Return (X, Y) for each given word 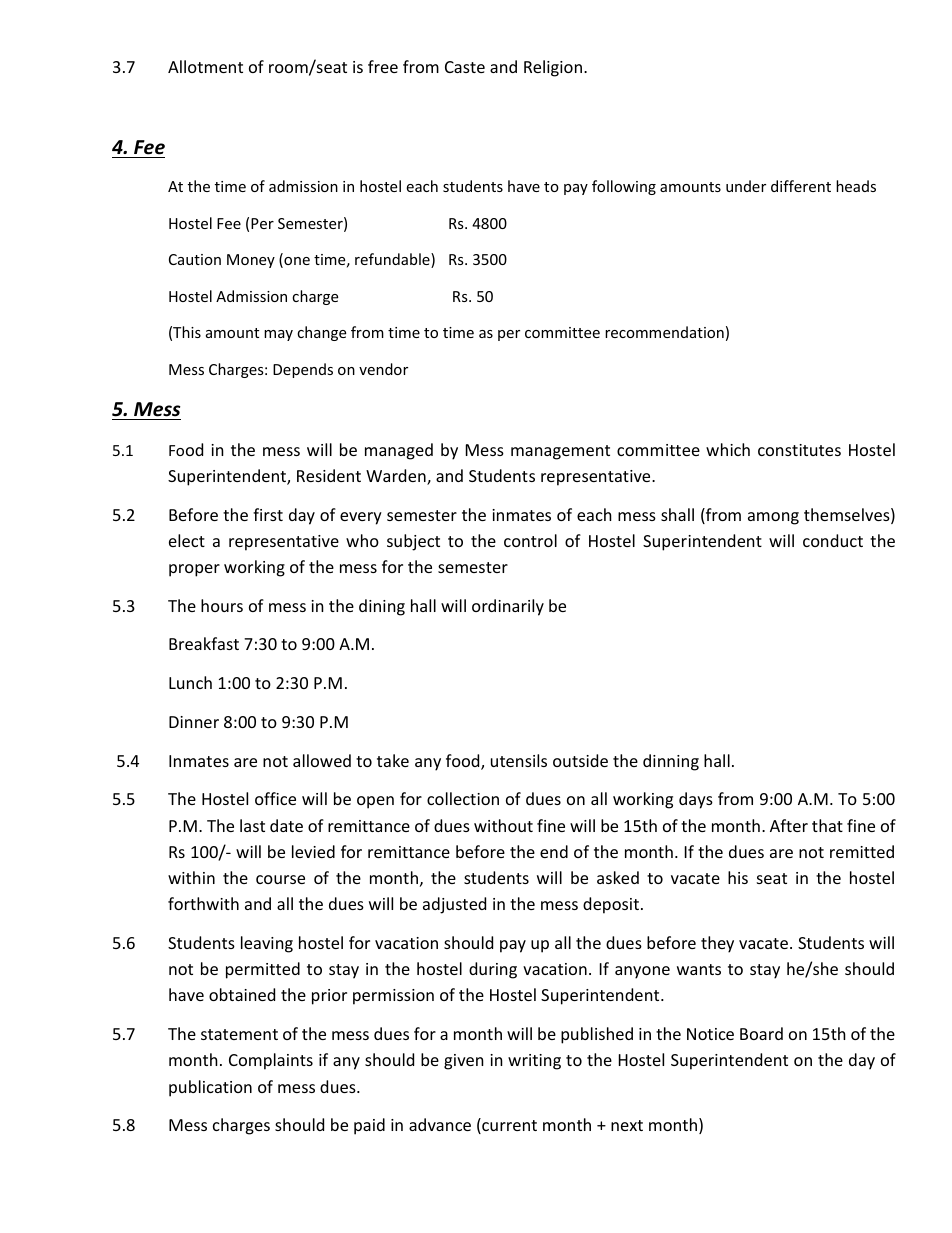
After (789, 825)
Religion (553, 68)
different (801, 186)
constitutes (799, 450)
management (560, 452)
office (275, 798)
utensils (519, 760)
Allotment (205, 66)
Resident (329, 475)
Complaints (271, 1061)
